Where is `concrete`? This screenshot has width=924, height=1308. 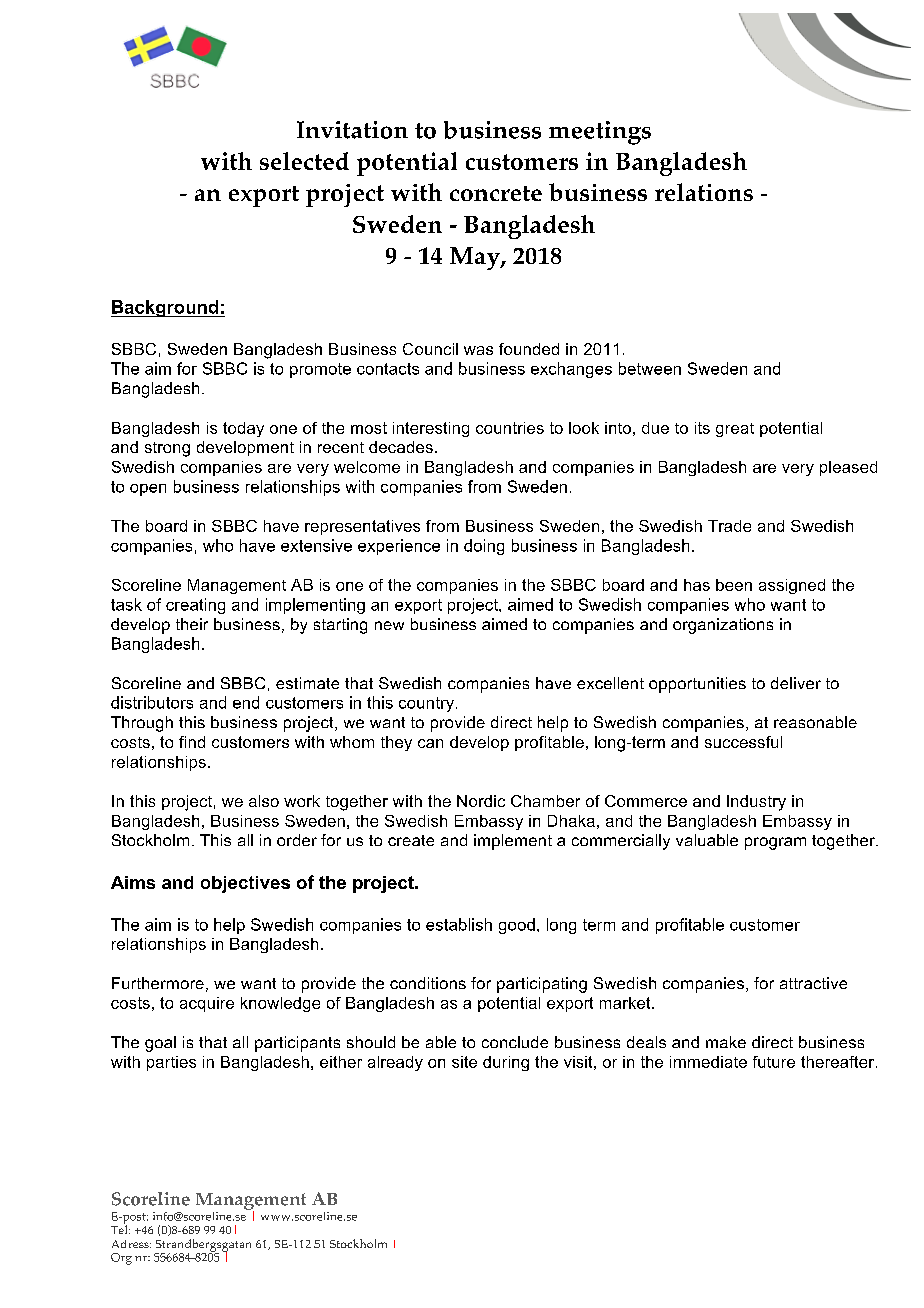 concrete is located at coordinates (496, 193).
